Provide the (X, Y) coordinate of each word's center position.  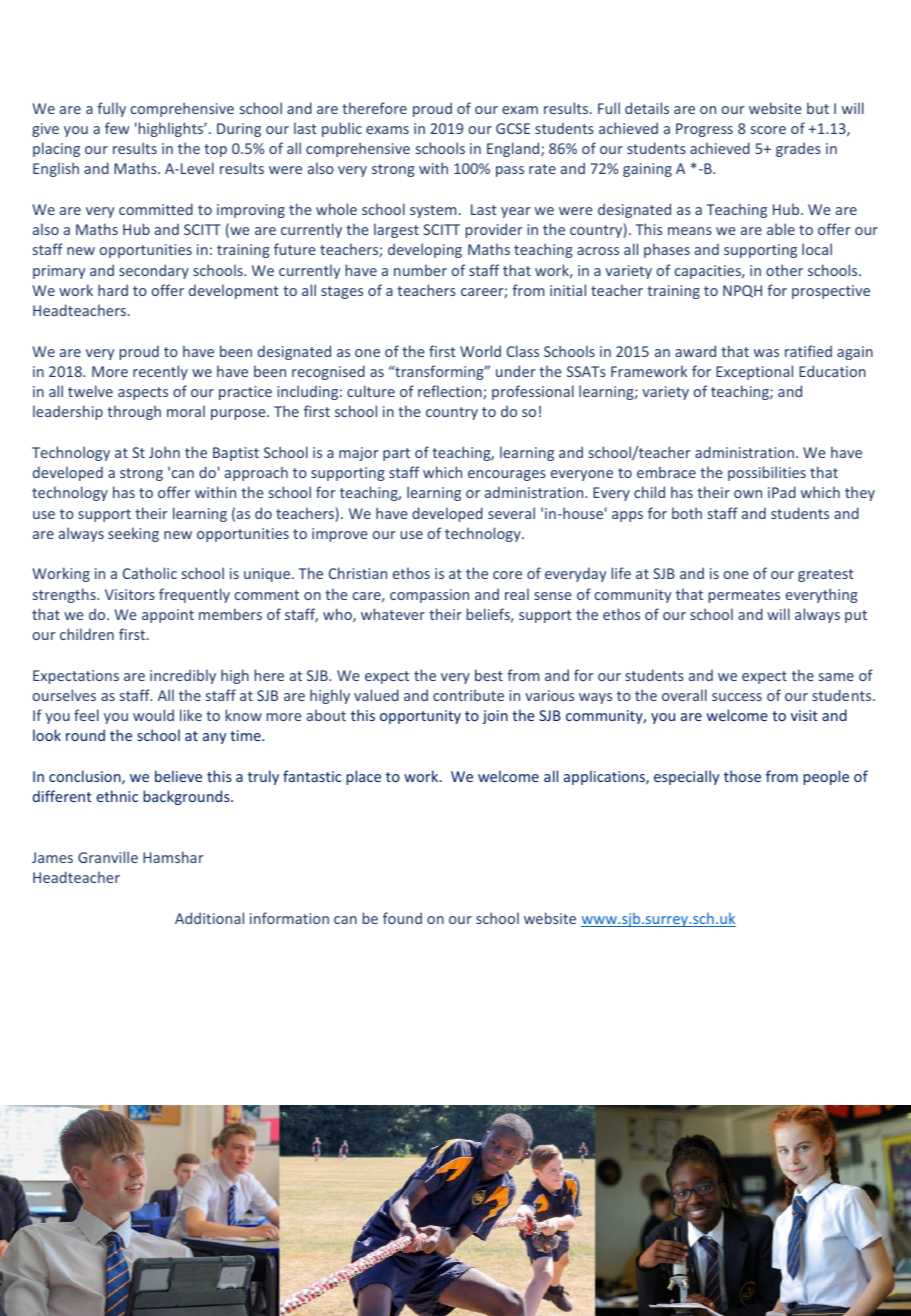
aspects (143, 393)
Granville (108, 857)
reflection (451, 392)
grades (798, 149)
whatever (393, 614)
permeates (744, 596)
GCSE (513, 128)
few (117, 128)
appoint (168, 616)
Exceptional (754, 372)
